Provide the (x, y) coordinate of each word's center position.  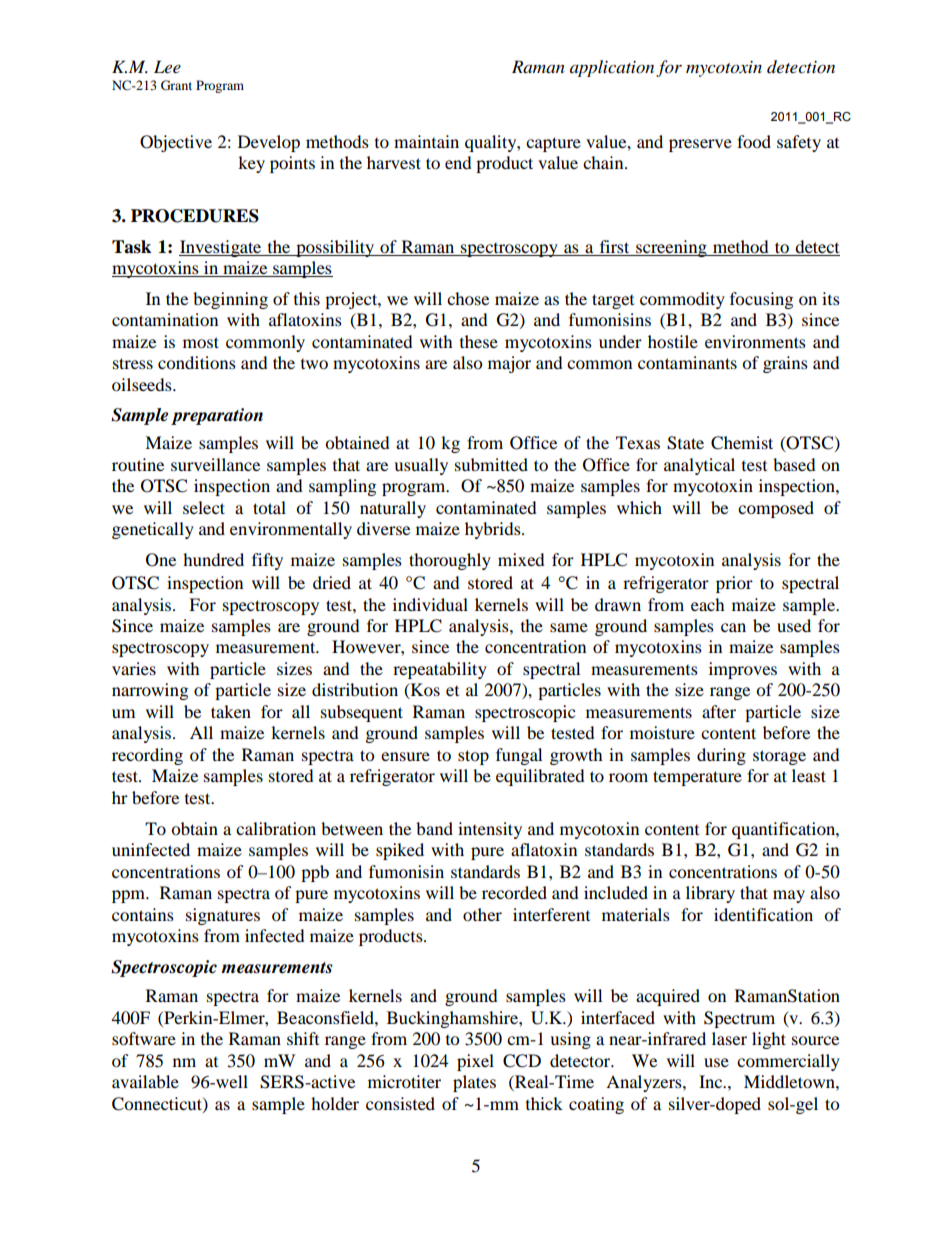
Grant (176, 85)
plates (474, 1083)
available (145, 1081)
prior (734, 584)
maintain (426, 141)
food (754, 141)
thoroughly (450, 561)
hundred (213, 559)
